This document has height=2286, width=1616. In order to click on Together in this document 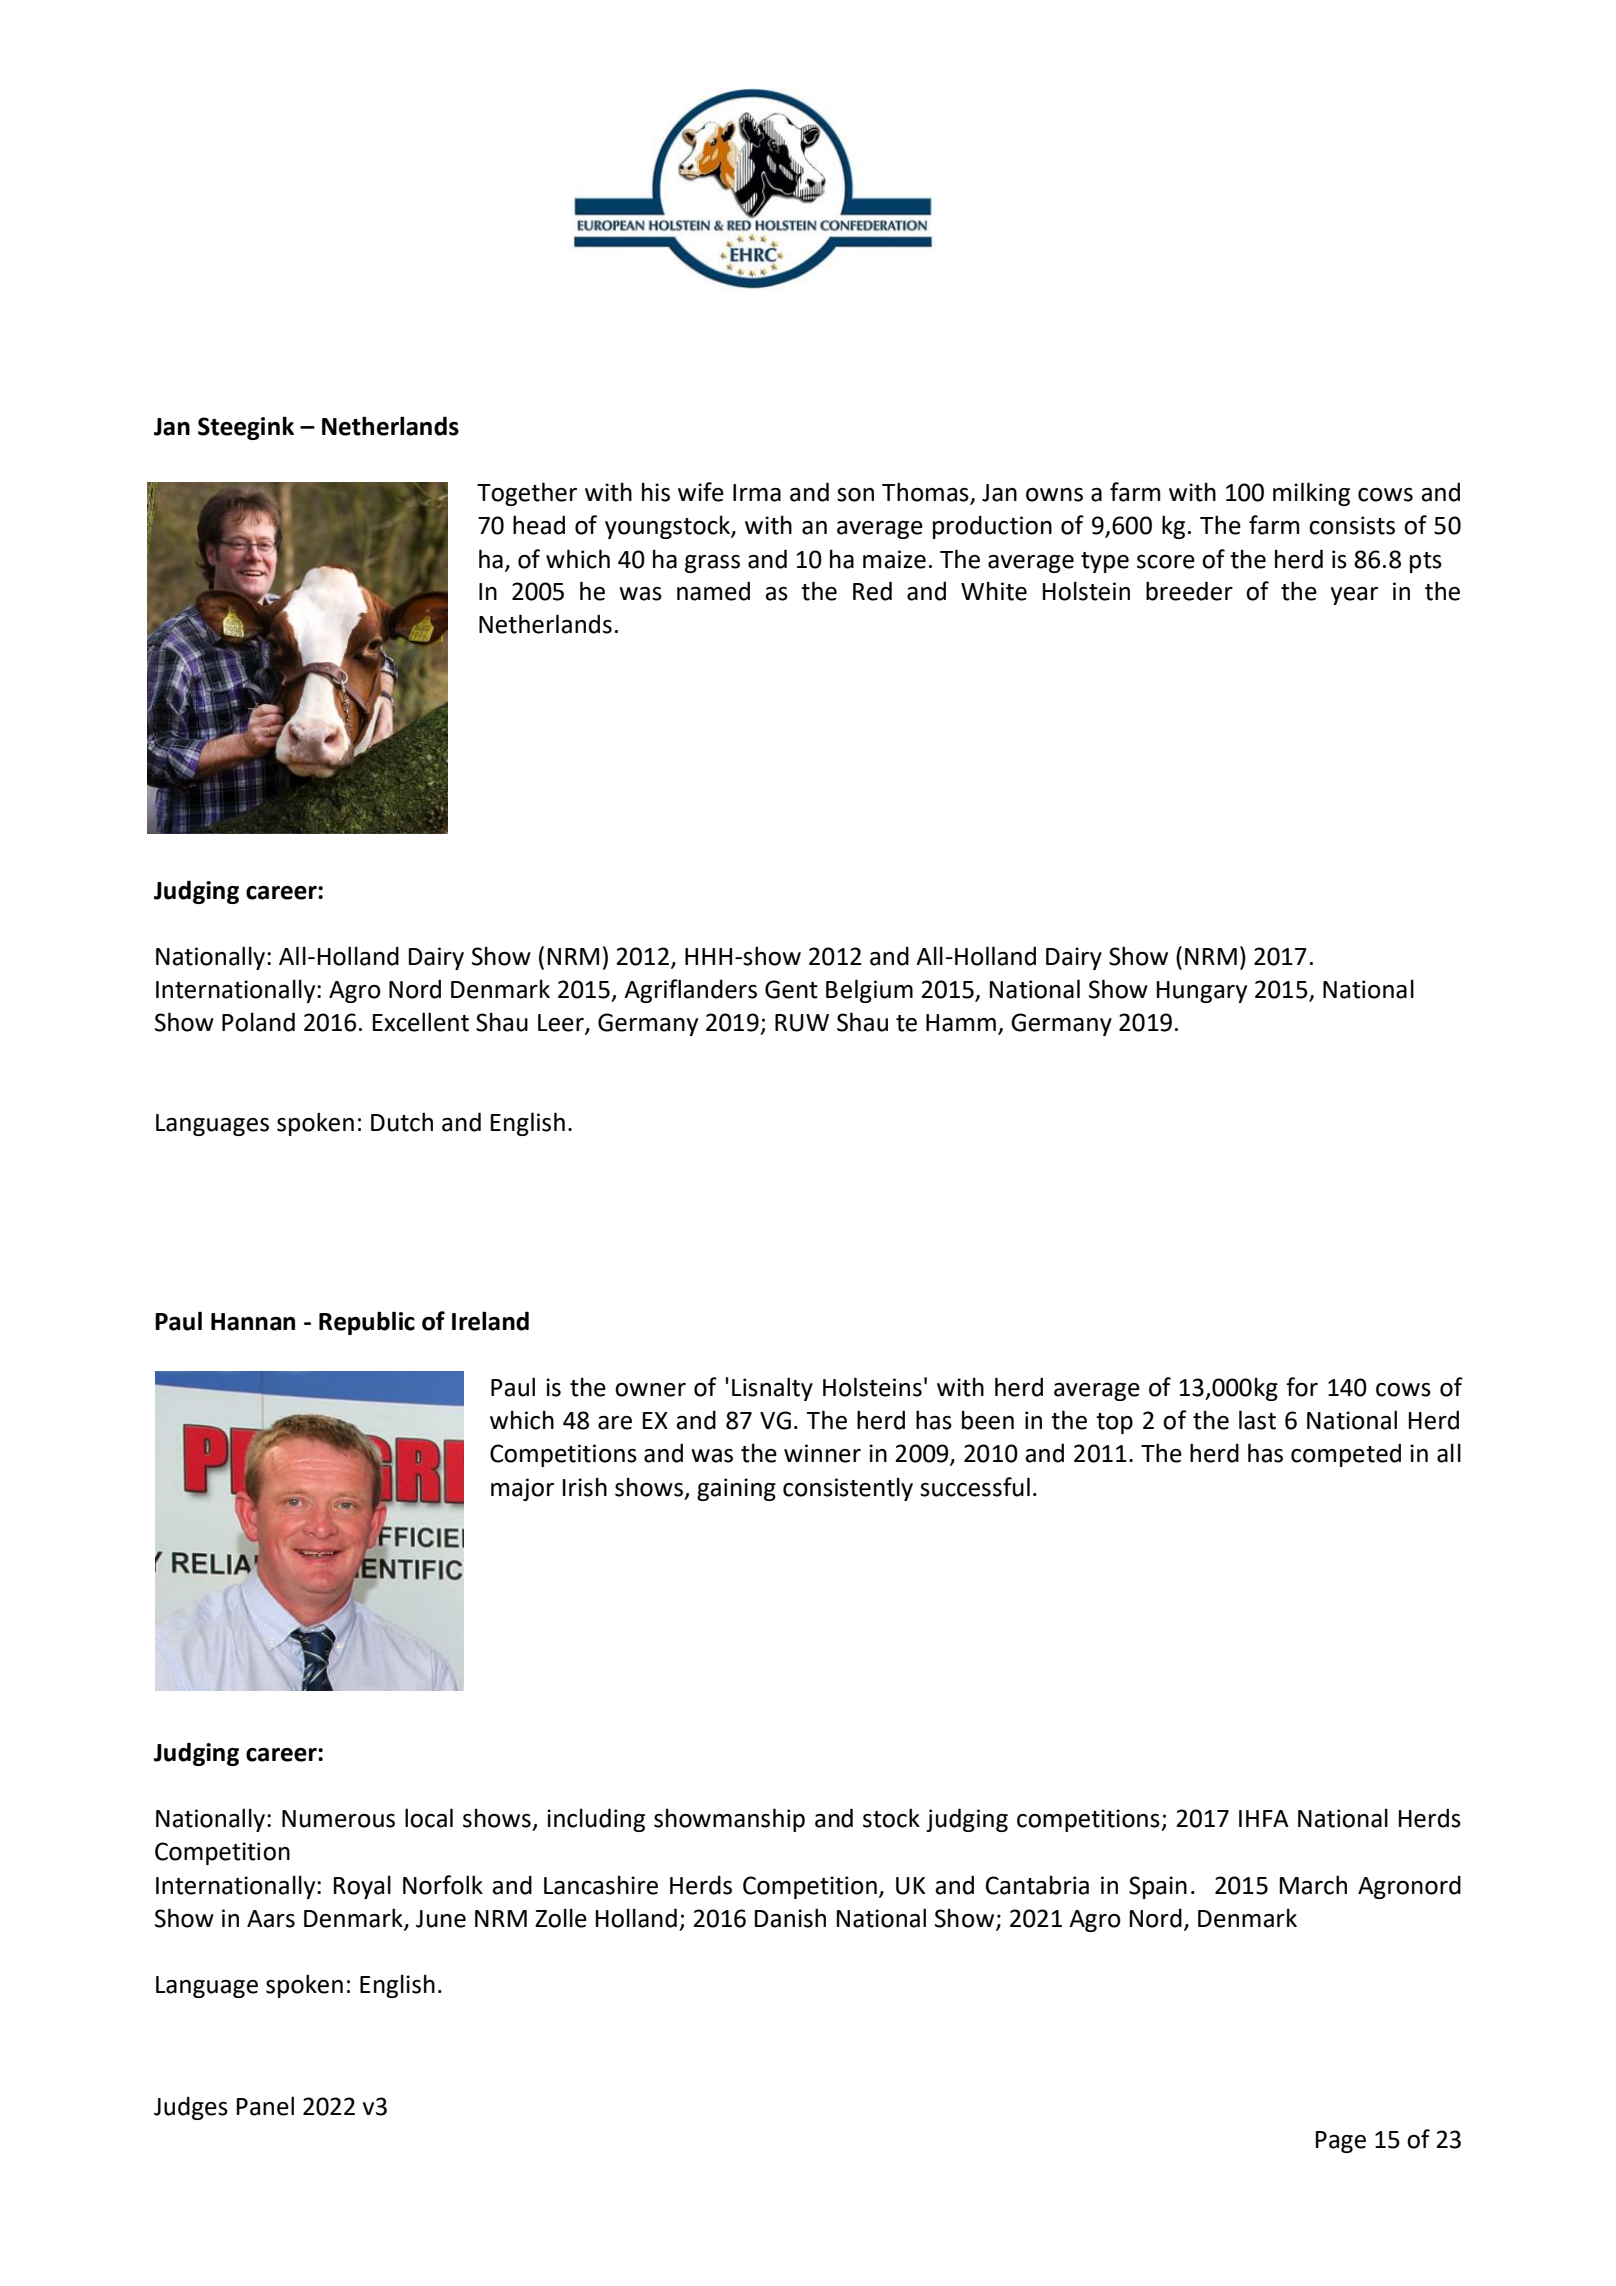, I will do `click(527, 494)`.
